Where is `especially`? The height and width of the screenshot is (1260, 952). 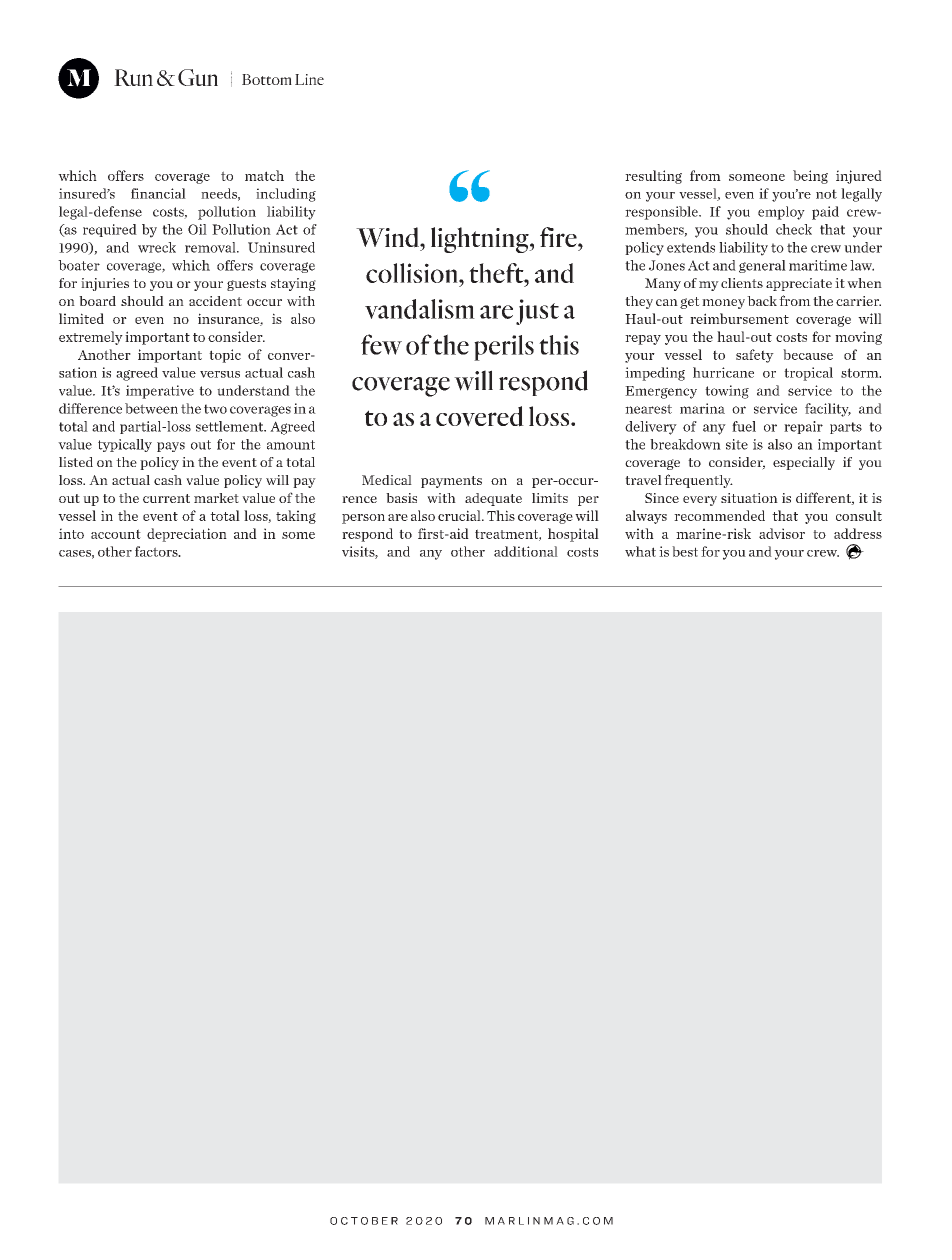
especially is located at coordinates (804, 463).
